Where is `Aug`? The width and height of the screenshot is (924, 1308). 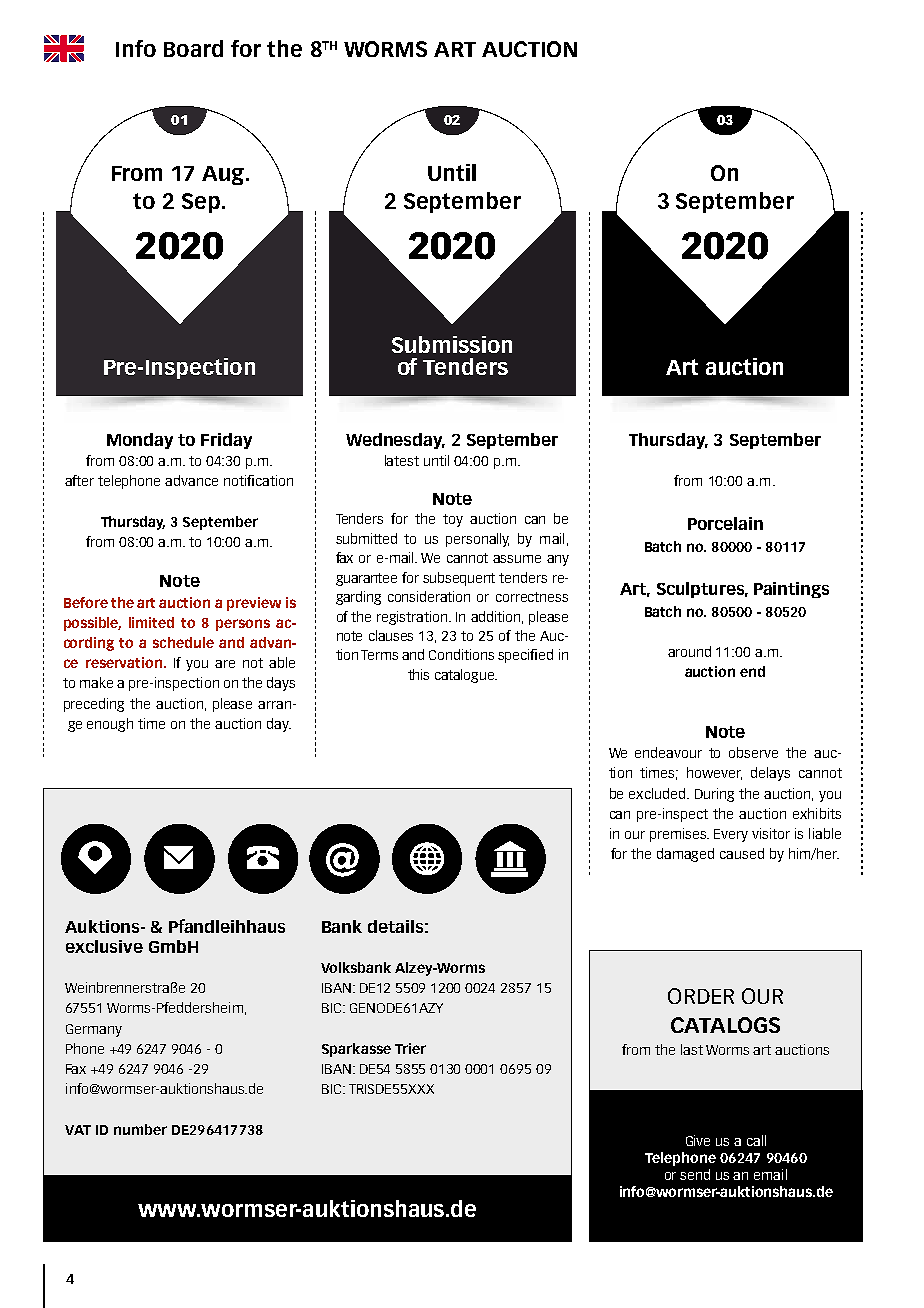
Aug is located at coordinates (224, 175).
